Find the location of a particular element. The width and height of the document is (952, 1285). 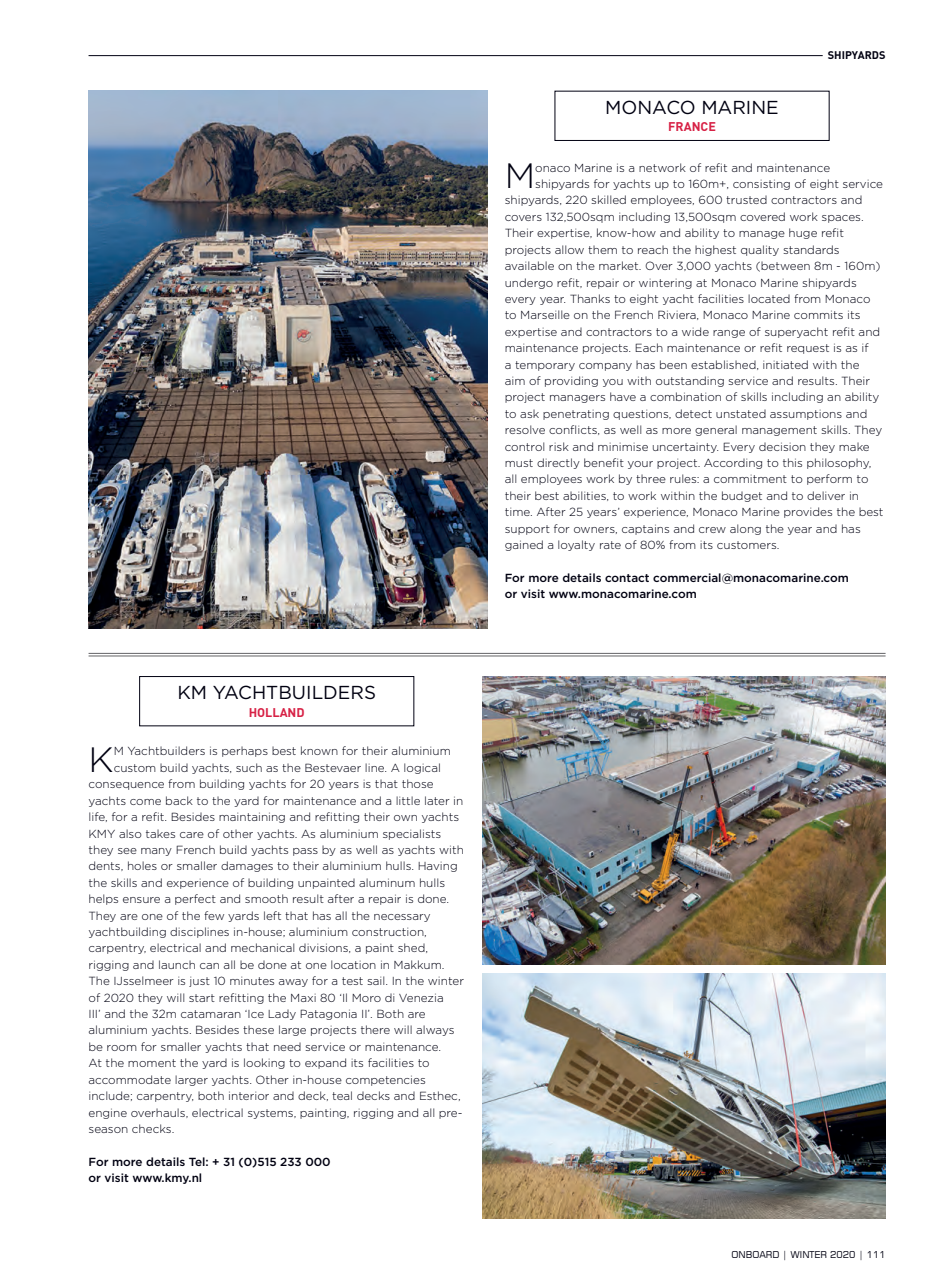

skilled is located at coordinates (608, 199).
